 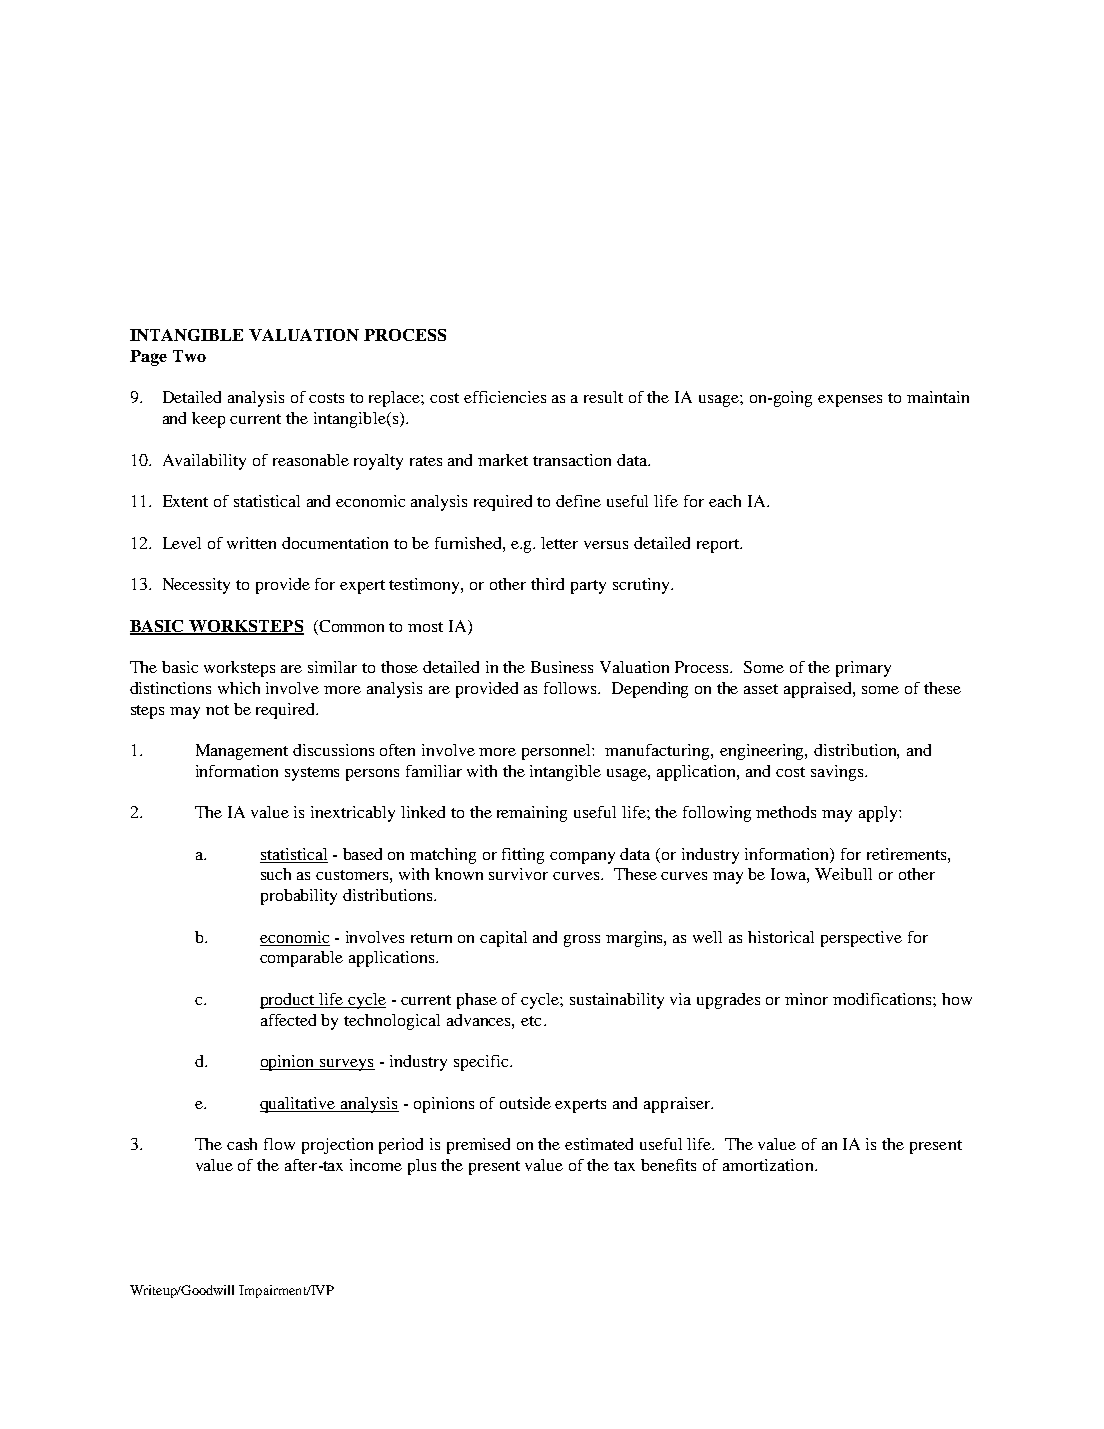 I want to click on which, so click(x=239, y=688).
